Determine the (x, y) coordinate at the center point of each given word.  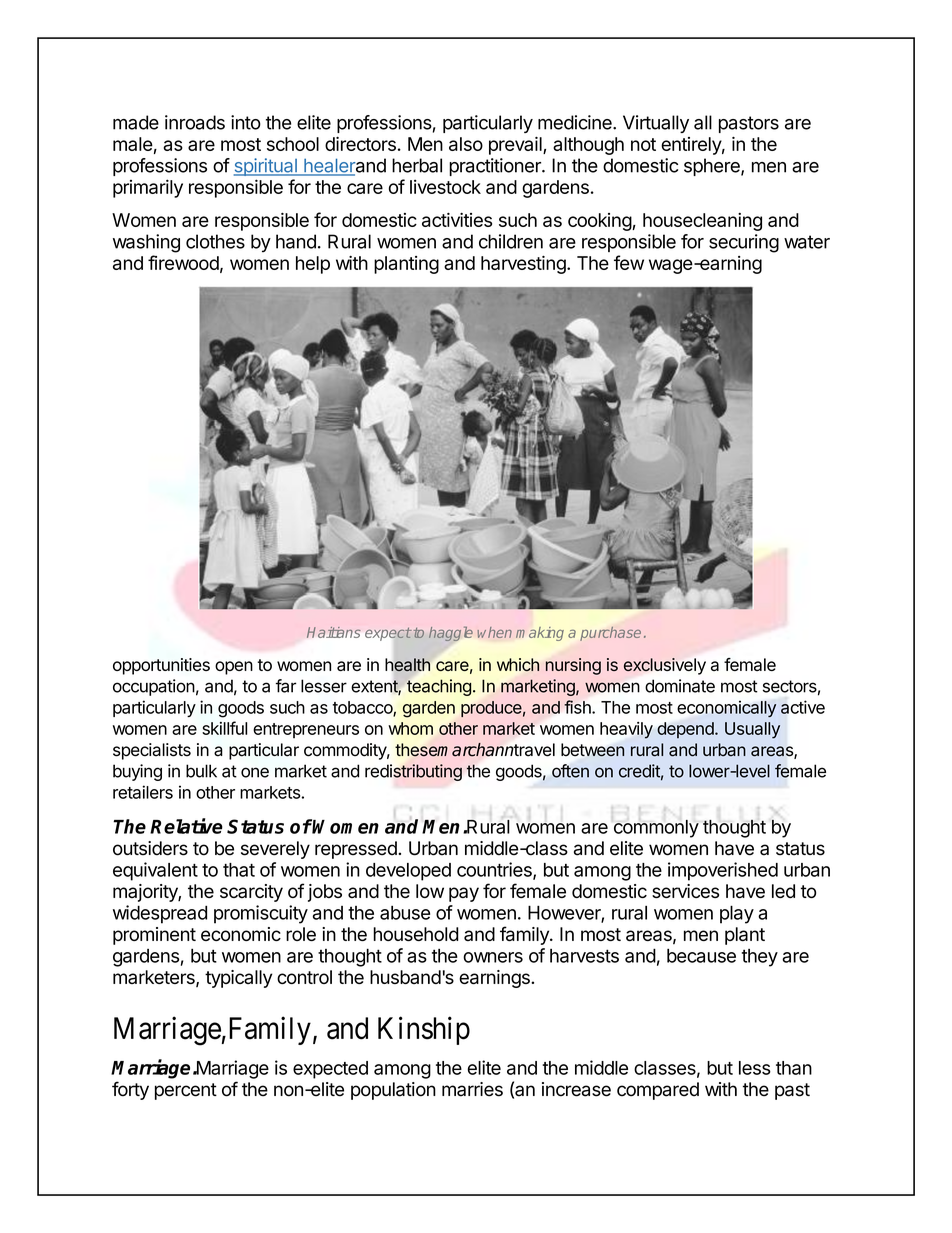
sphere (713, 167)
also (466, 144)
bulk (201, 771)
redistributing (413, 772)
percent (186, 1091)
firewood (183, 262)
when (494, 632)
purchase (610, 634)
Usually (752, 730)
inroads (195, 122)
